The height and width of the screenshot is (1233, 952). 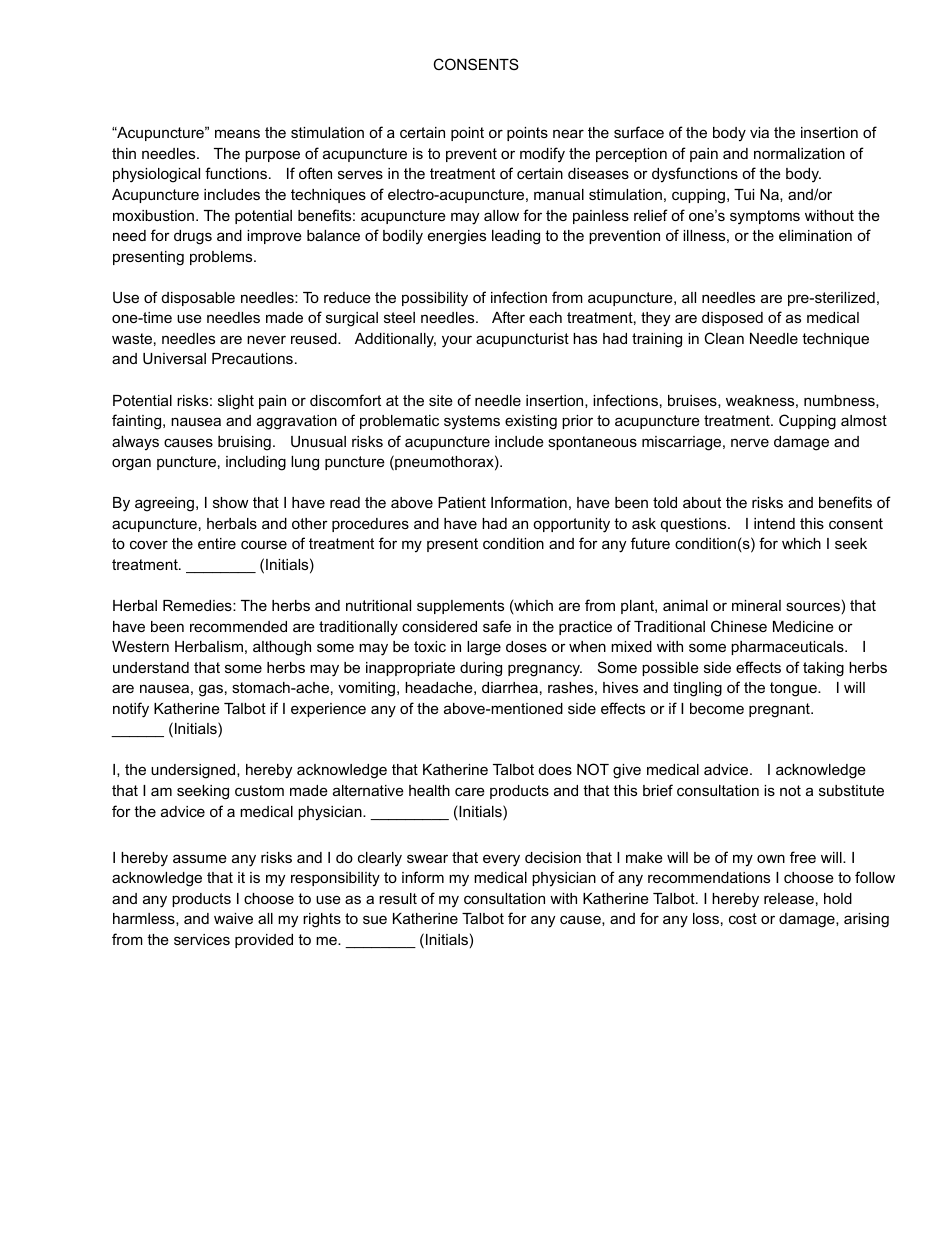 I want to click on intend, so click(x=774, y=523).
